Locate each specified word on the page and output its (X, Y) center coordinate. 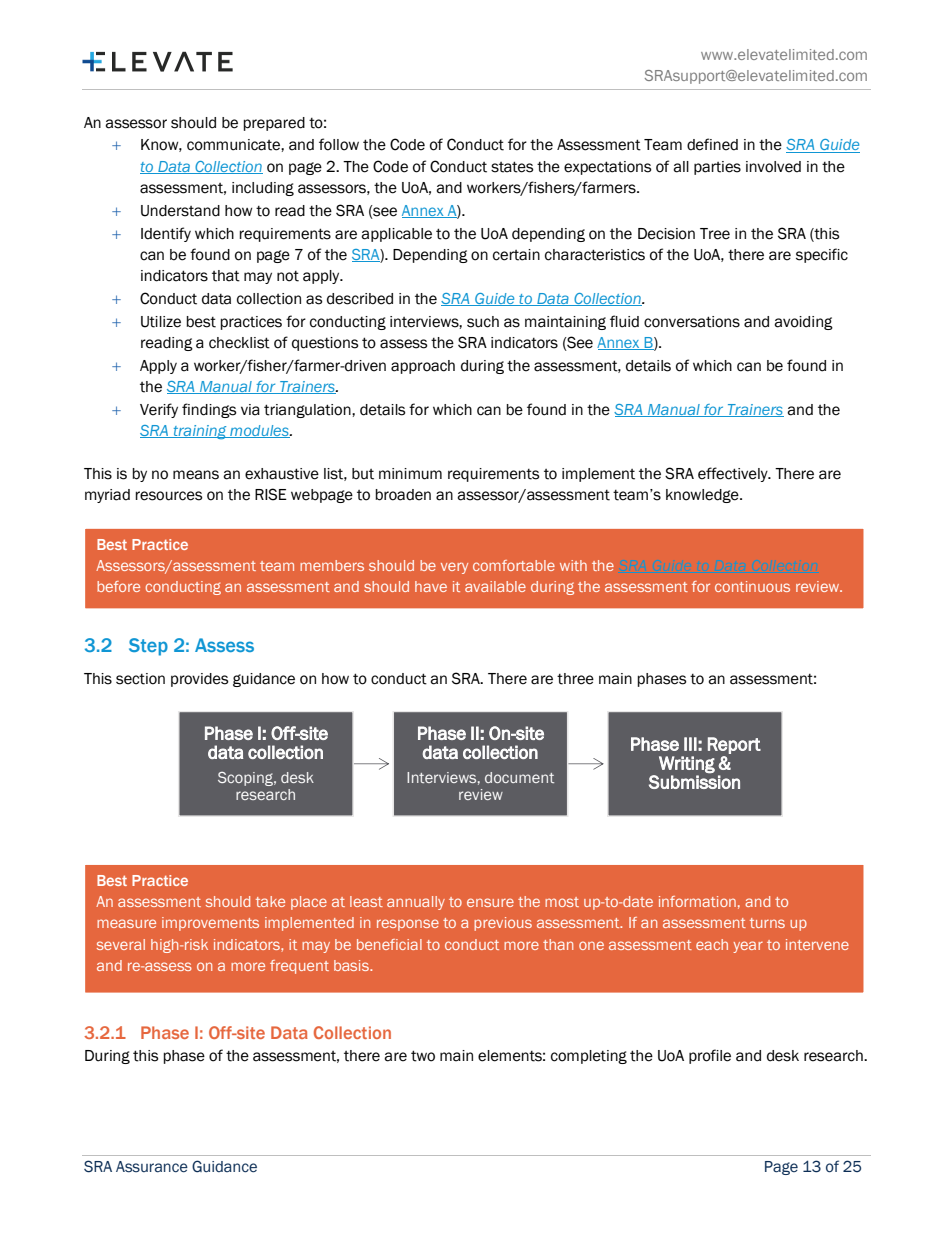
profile (710, 1056)
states (512, 167)
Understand (180, 211)
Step (148, 647)
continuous (752, 586)
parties (717, 168)
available (495, 586)
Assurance (152, 1167)
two (423, 1056)
